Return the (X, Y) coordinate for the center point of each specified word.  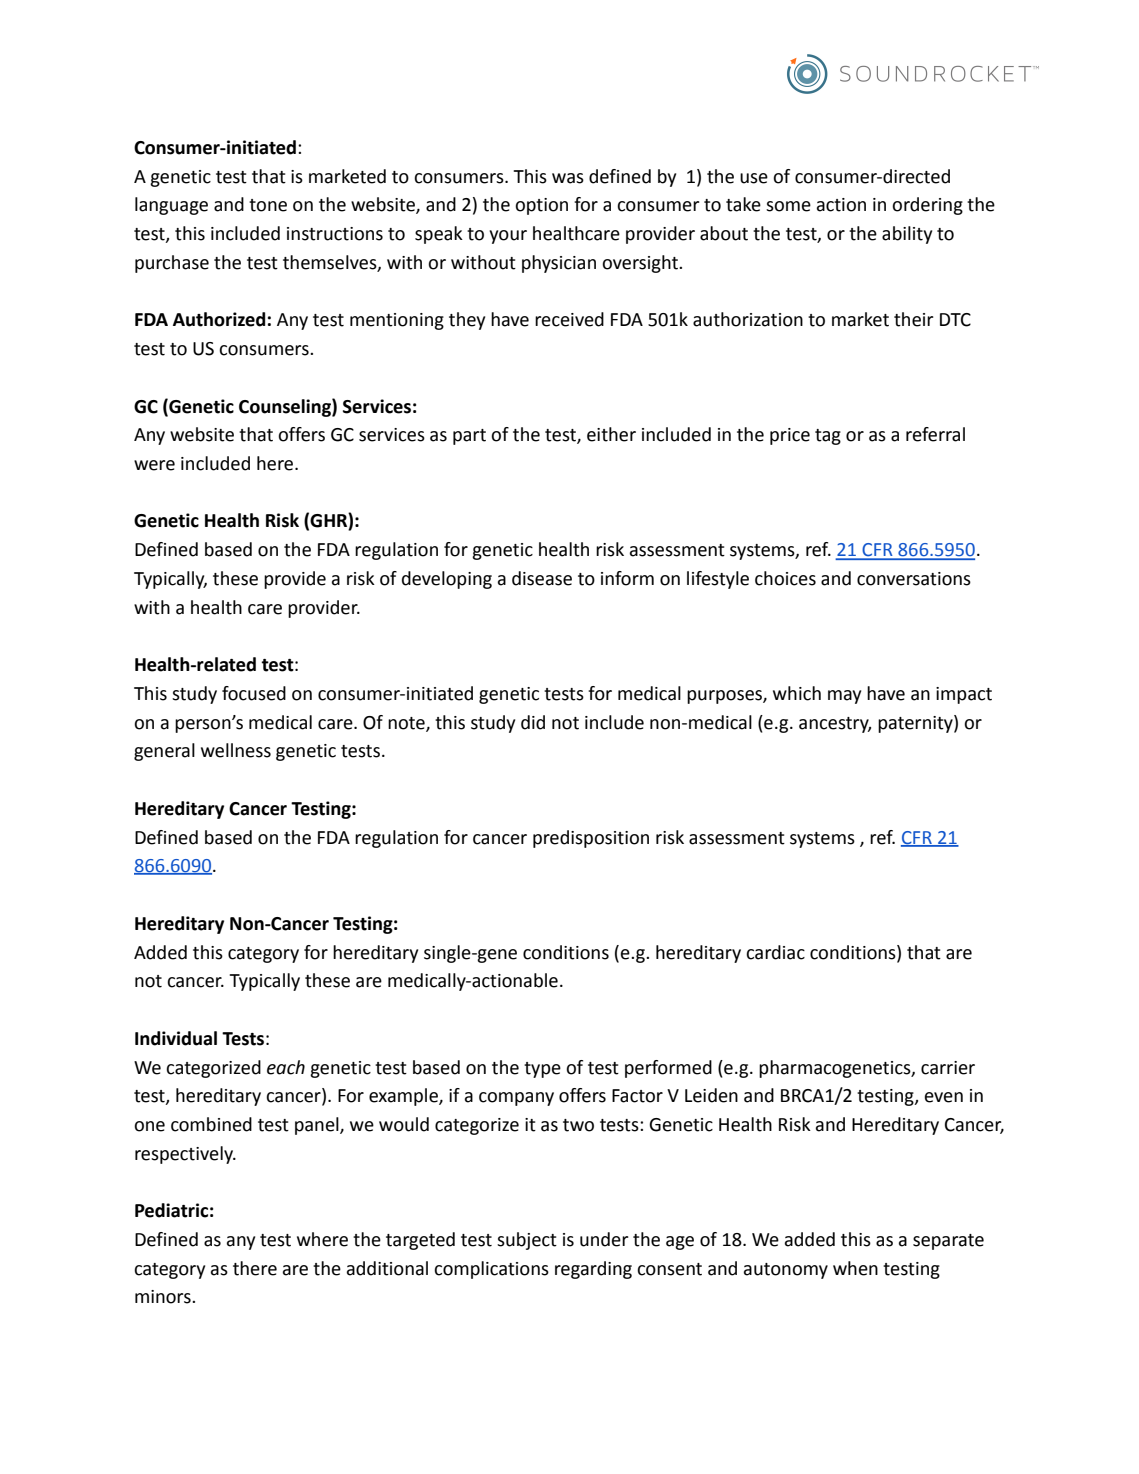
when (855, 1268)
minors (164, 1297)
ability (907, 235)
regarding (593, 1270)
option (541, 206)
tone (268, 205)
